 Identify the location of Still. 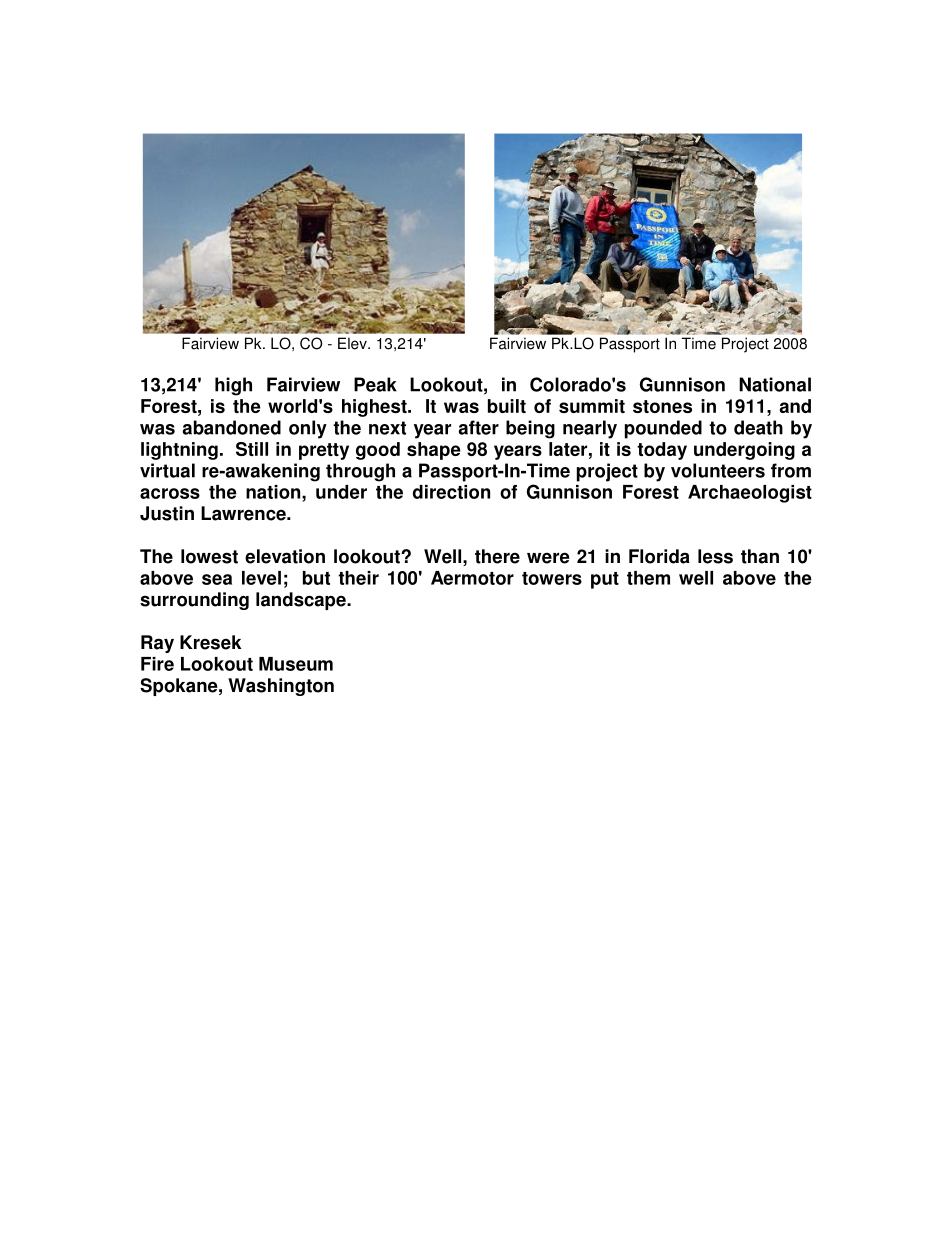
(252, 449).
